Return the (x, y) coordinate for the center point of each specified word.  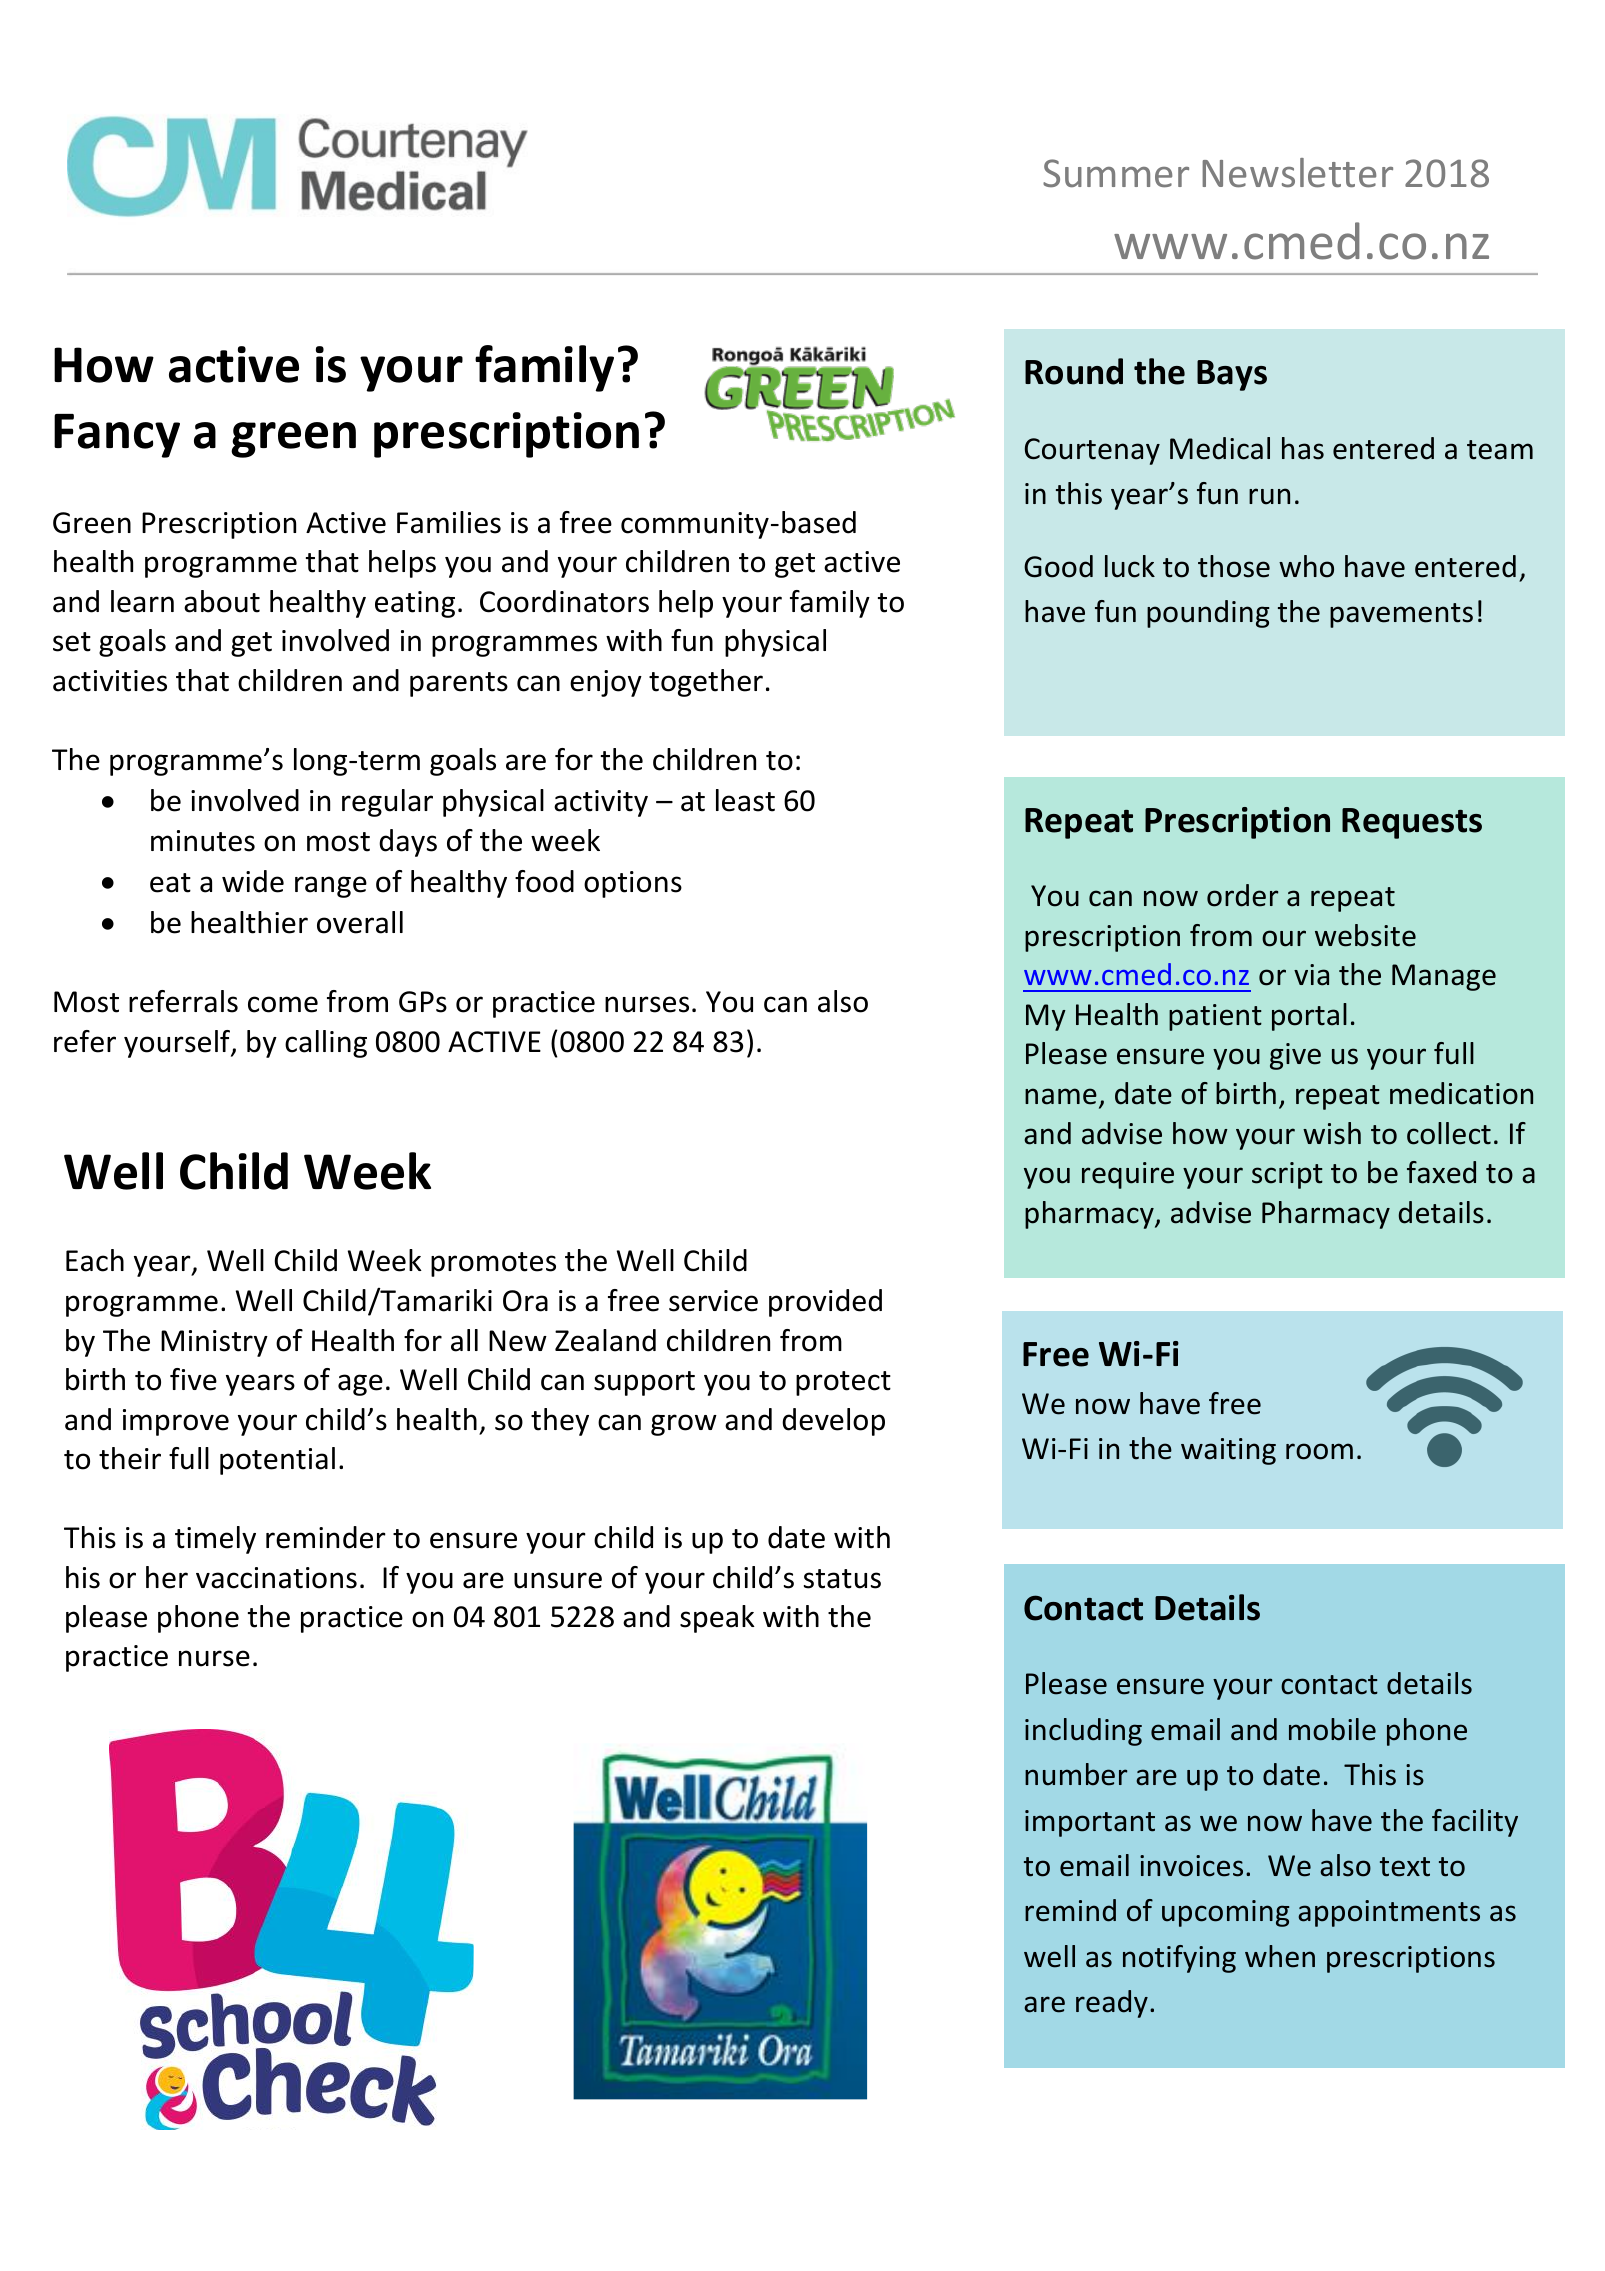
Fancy (117, 436)
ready (1112, 2004)
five (193, 1379)
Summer (1116, 173)
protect (843, 1383)
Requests (1412, 823)
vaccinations (276, 1578)
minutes (203, 841)
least (745, 800)
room (1319, 1451)
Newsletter (1297, 173)
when (1280, 1956)
